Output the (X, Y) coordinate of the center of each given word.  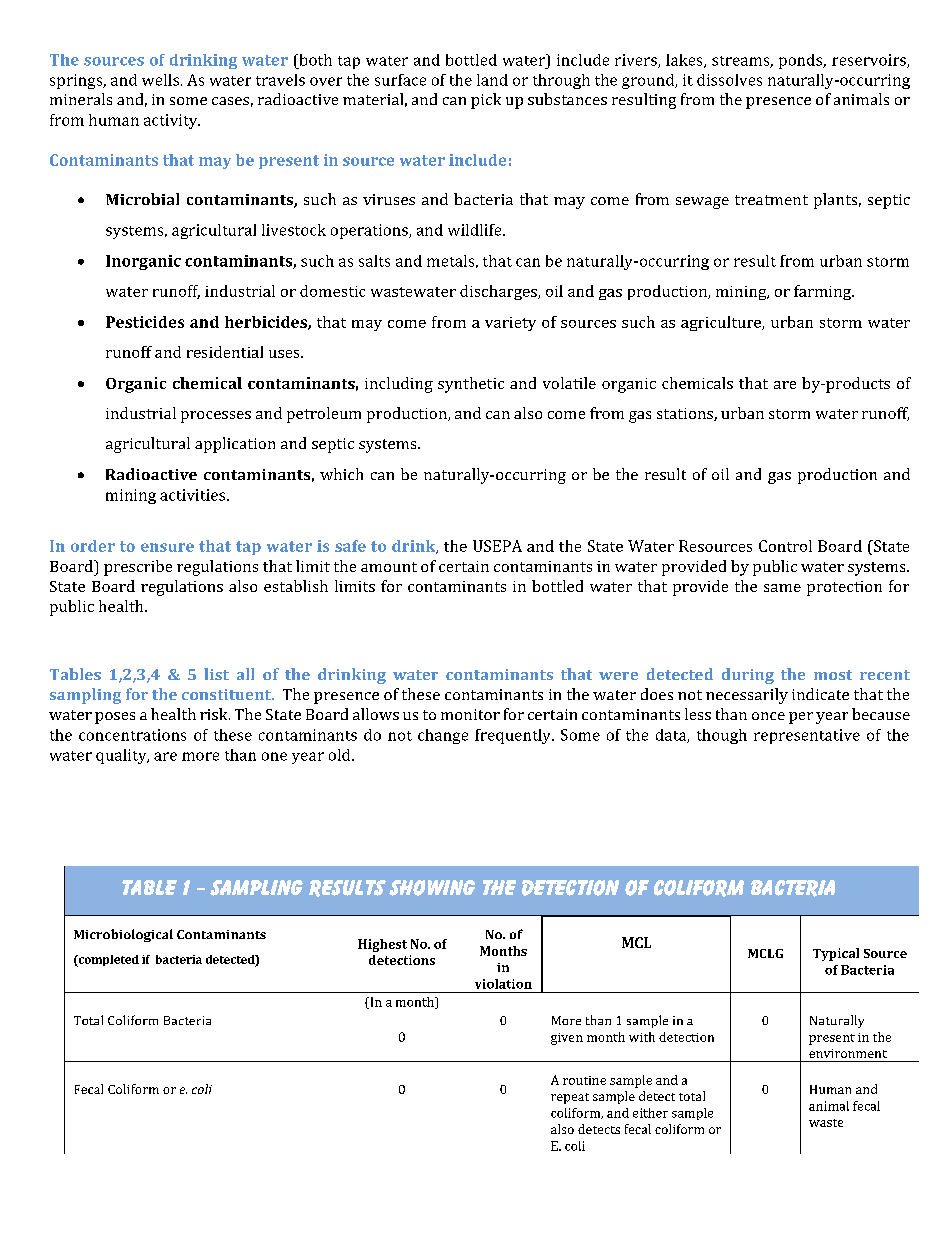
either (650, 1113)
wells (162, 80)
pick (486, 101)
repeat (570, 1098)
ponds (802, 61)
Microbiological (123, 935)
